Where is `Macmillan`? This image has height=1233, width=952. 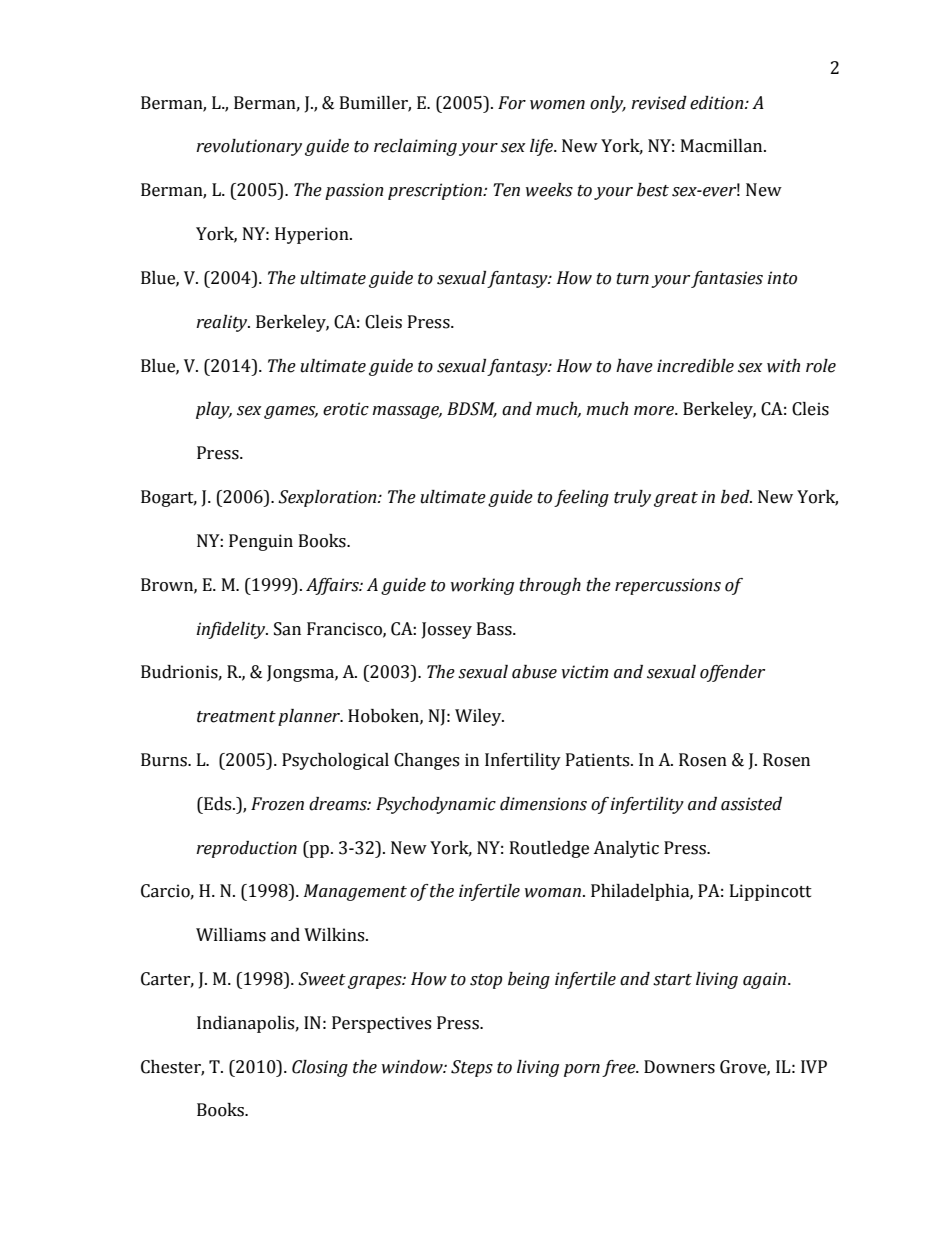 Macmillan is located at coordinates (723, 146).
